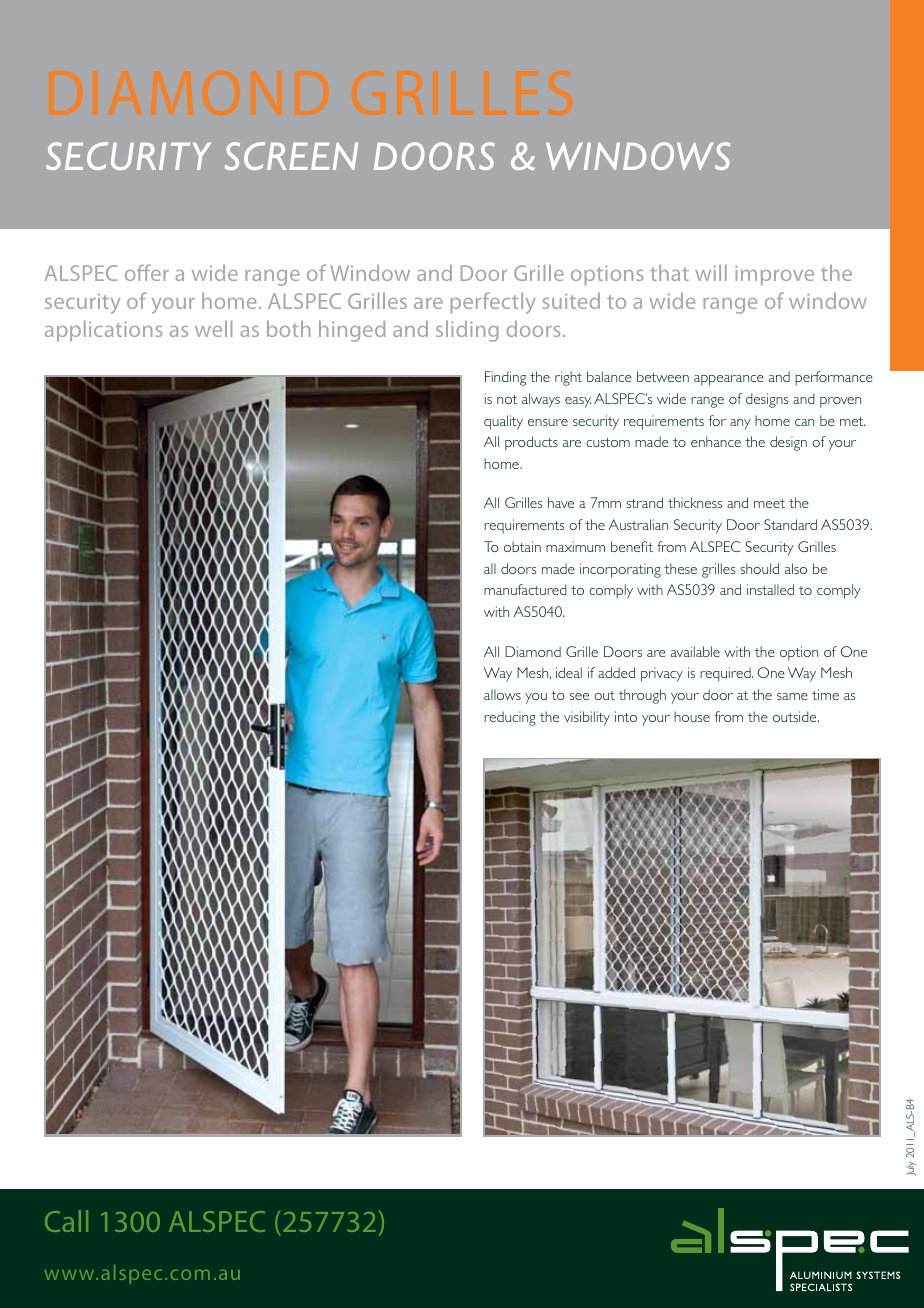 This screenshot has height=1308, width=924. I want to click on meet, so click(769, 503).
